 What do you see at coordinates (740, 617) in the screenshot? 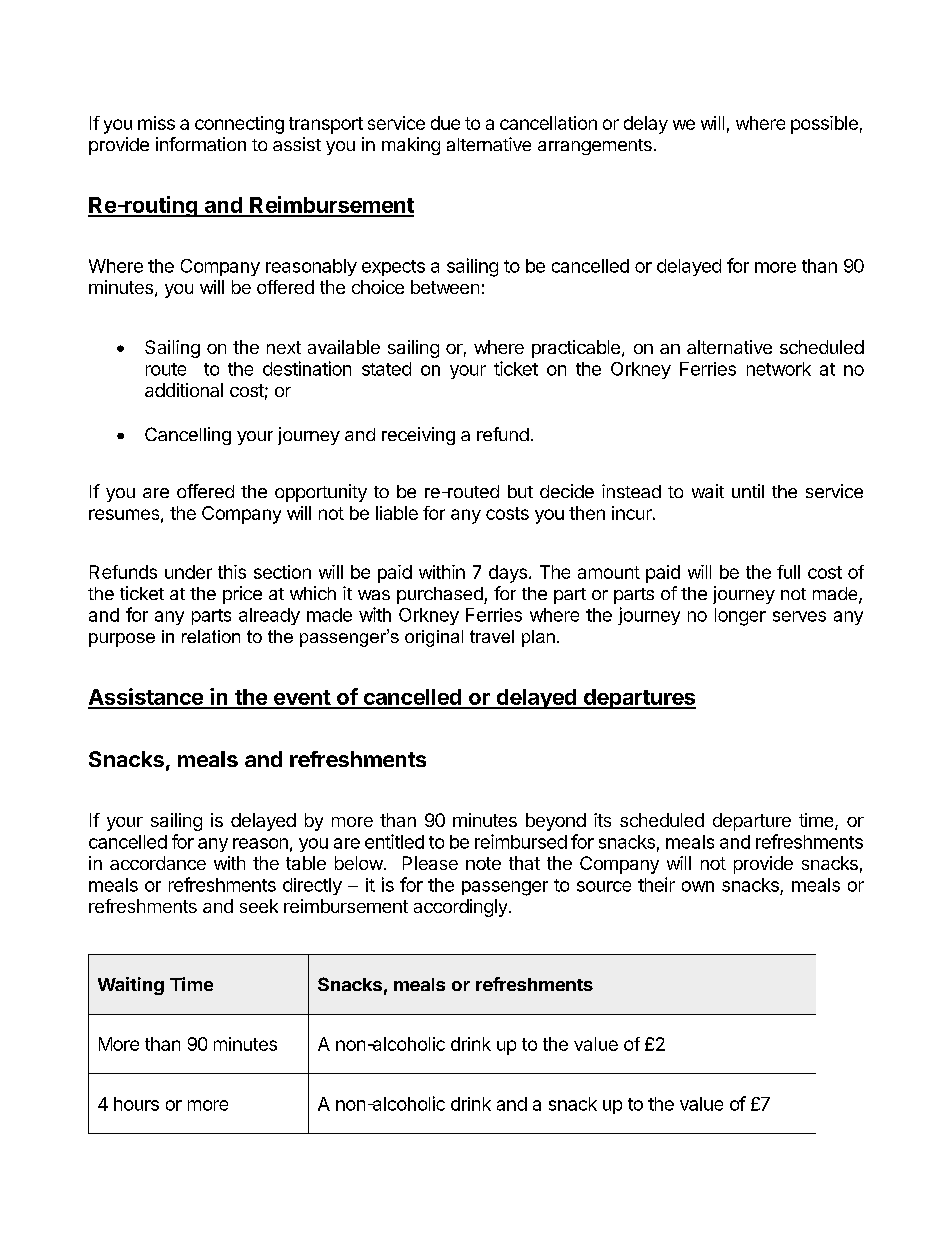
I see `longer` at bounding box center [740, 617].
